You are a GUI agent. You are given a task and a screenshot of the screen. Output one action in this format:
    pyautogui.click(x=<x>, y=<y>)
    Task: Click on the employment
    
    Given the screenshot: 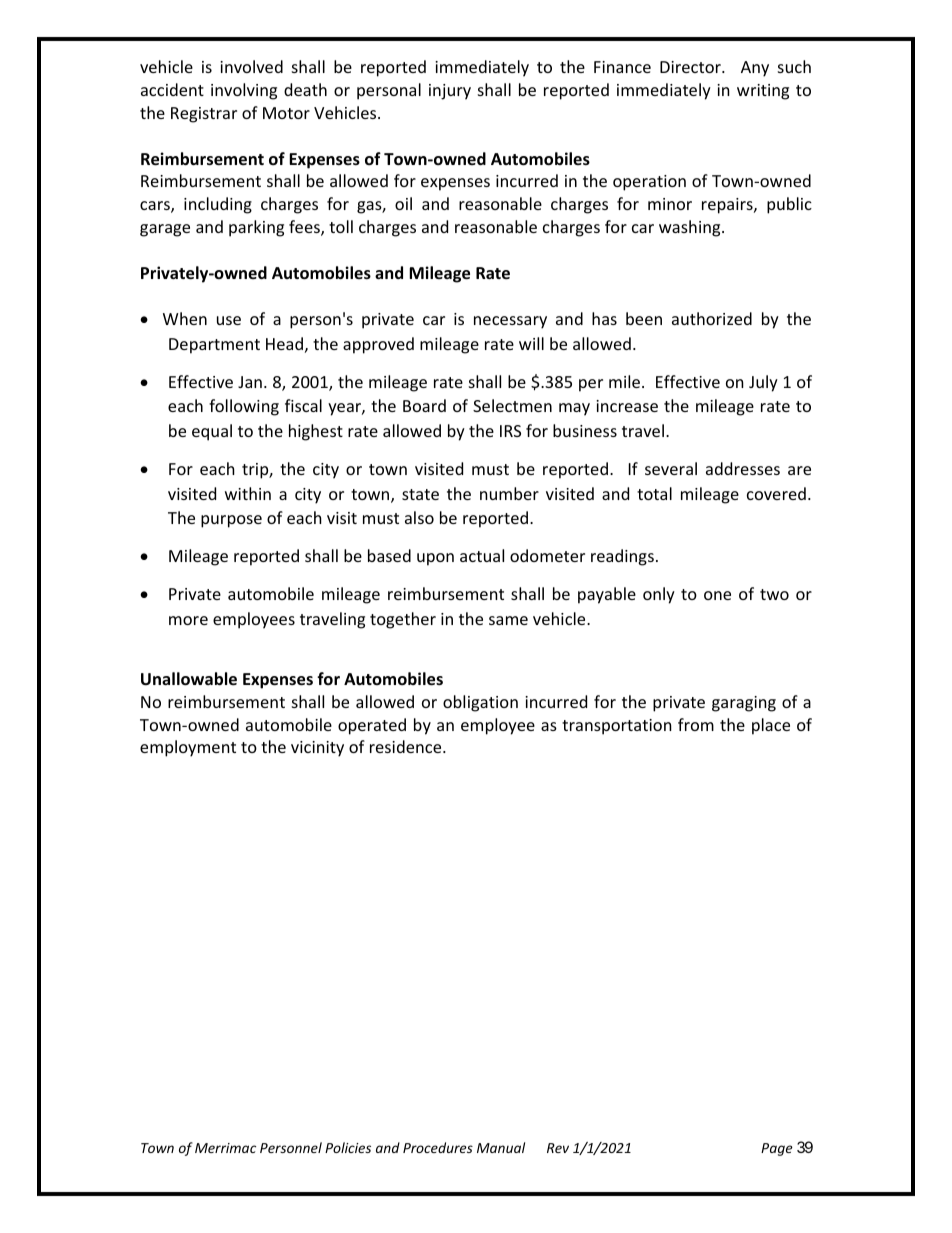 What is the action you would take?
    pyautogui.click(x=188, y=748)
